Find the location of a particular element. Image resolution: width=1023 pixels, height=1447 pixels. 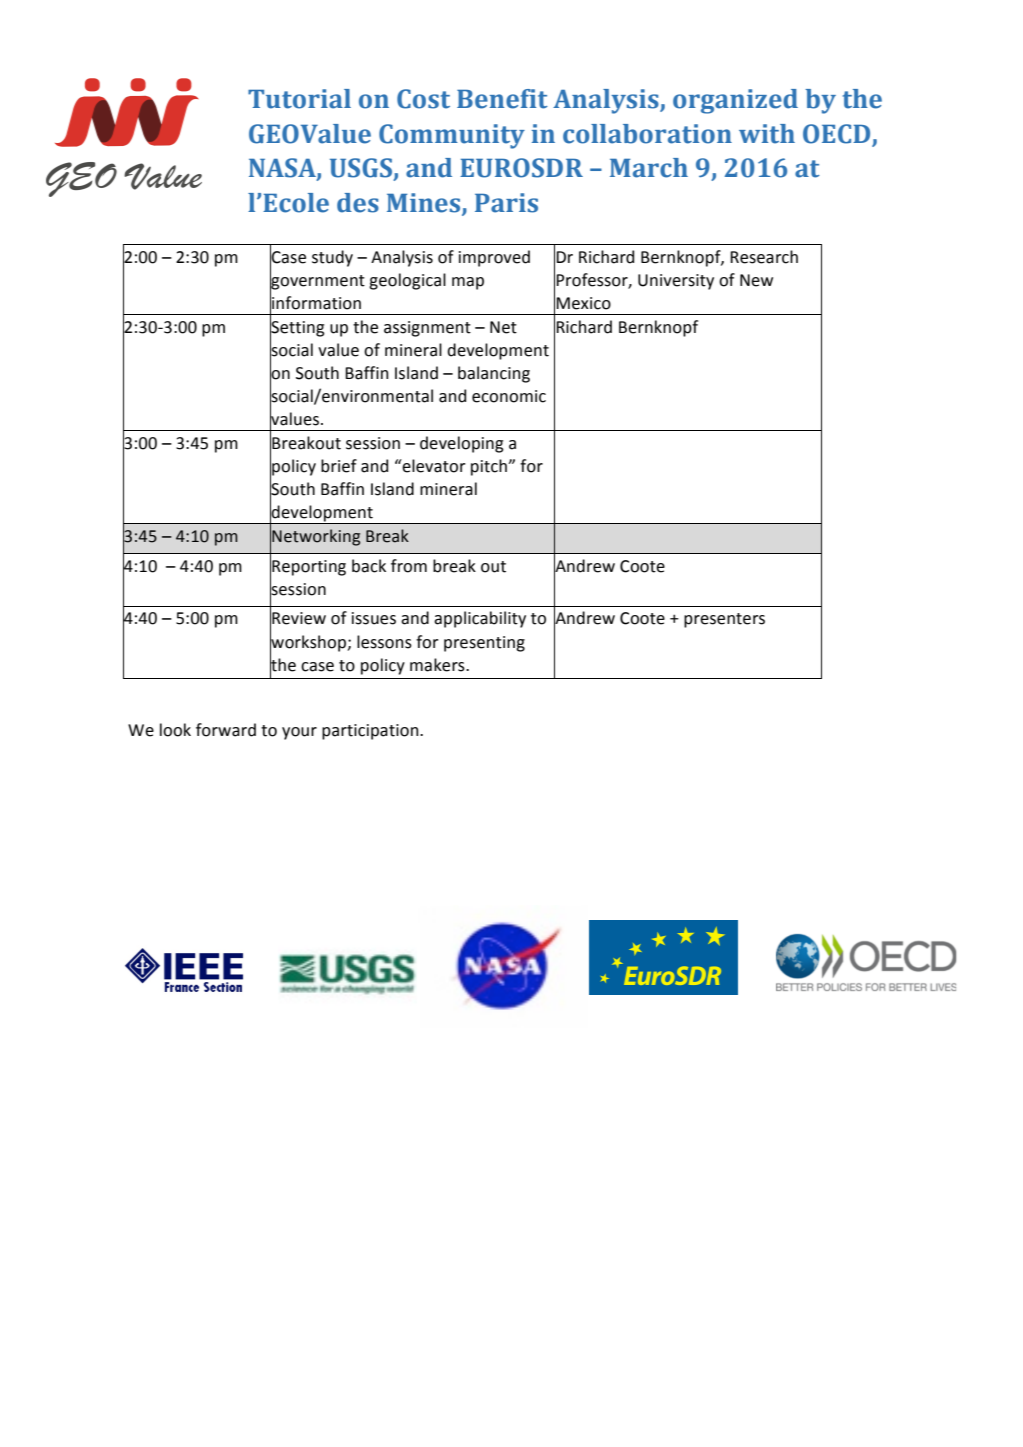

Tutorial is located at coordinates (299, 99).
